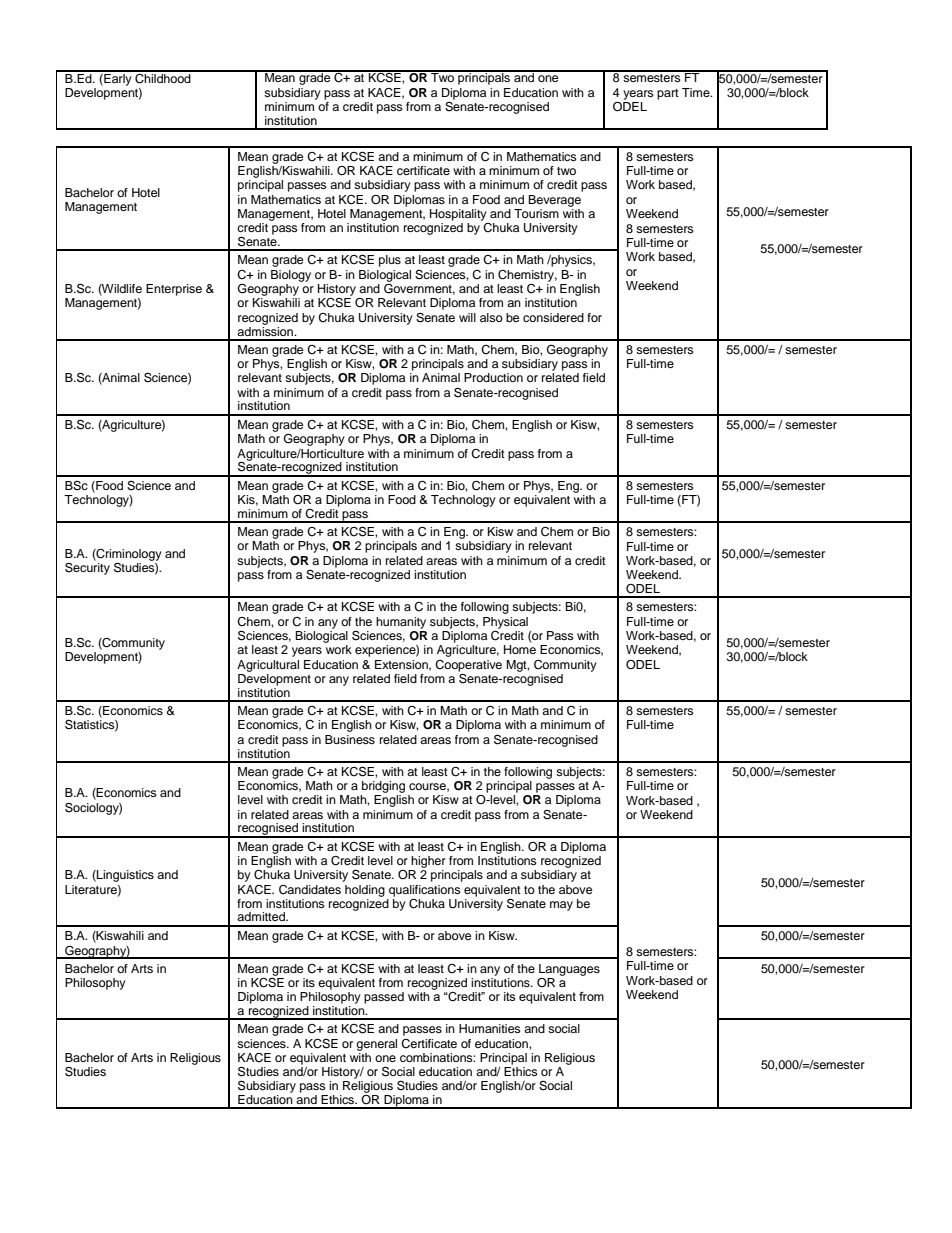 This image has width=952, height=1233. I want to click on part, so click(668, 94).
